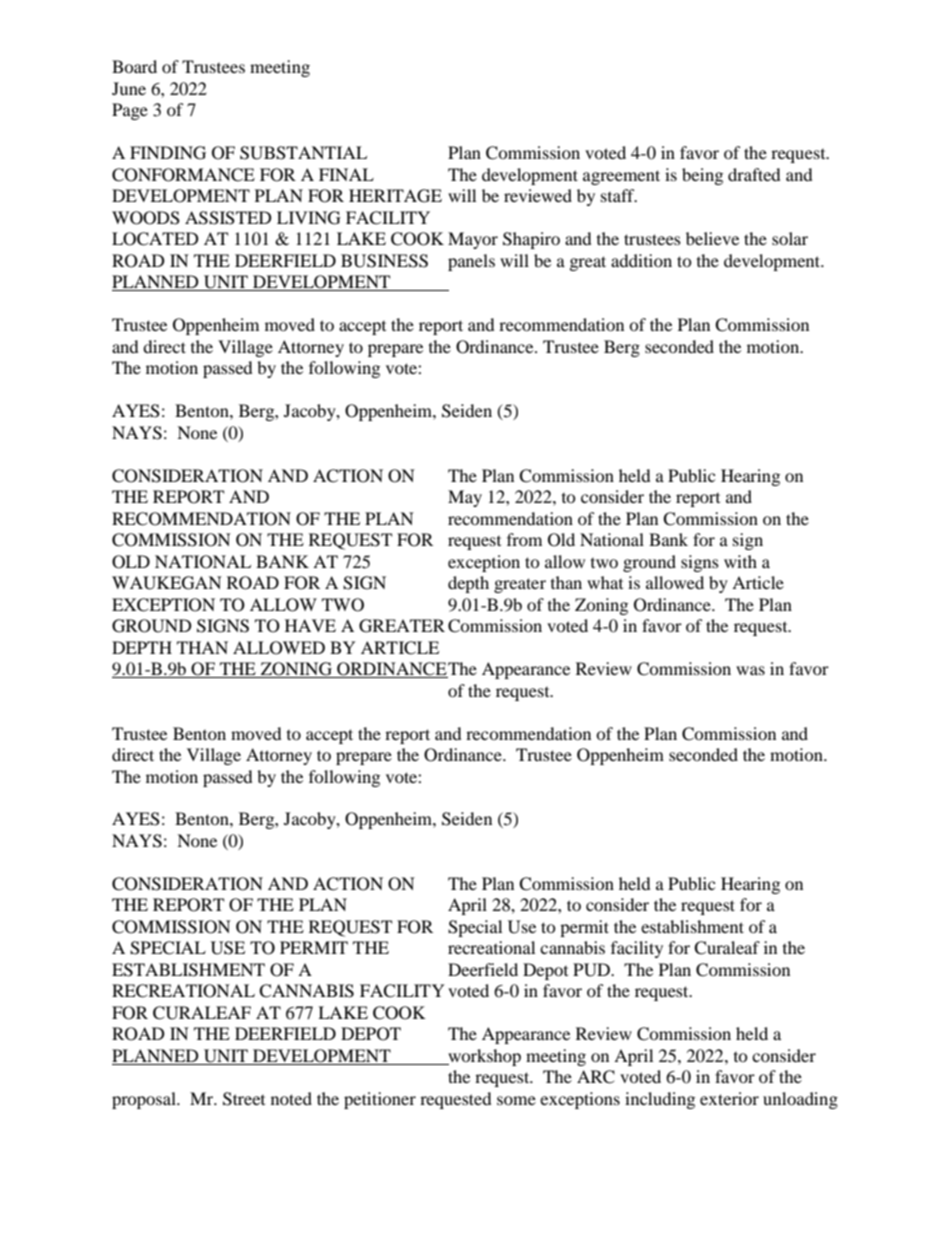  Describe the element at coordinates (729, 1098) in the screenshot. I see `exterior` at that location.
